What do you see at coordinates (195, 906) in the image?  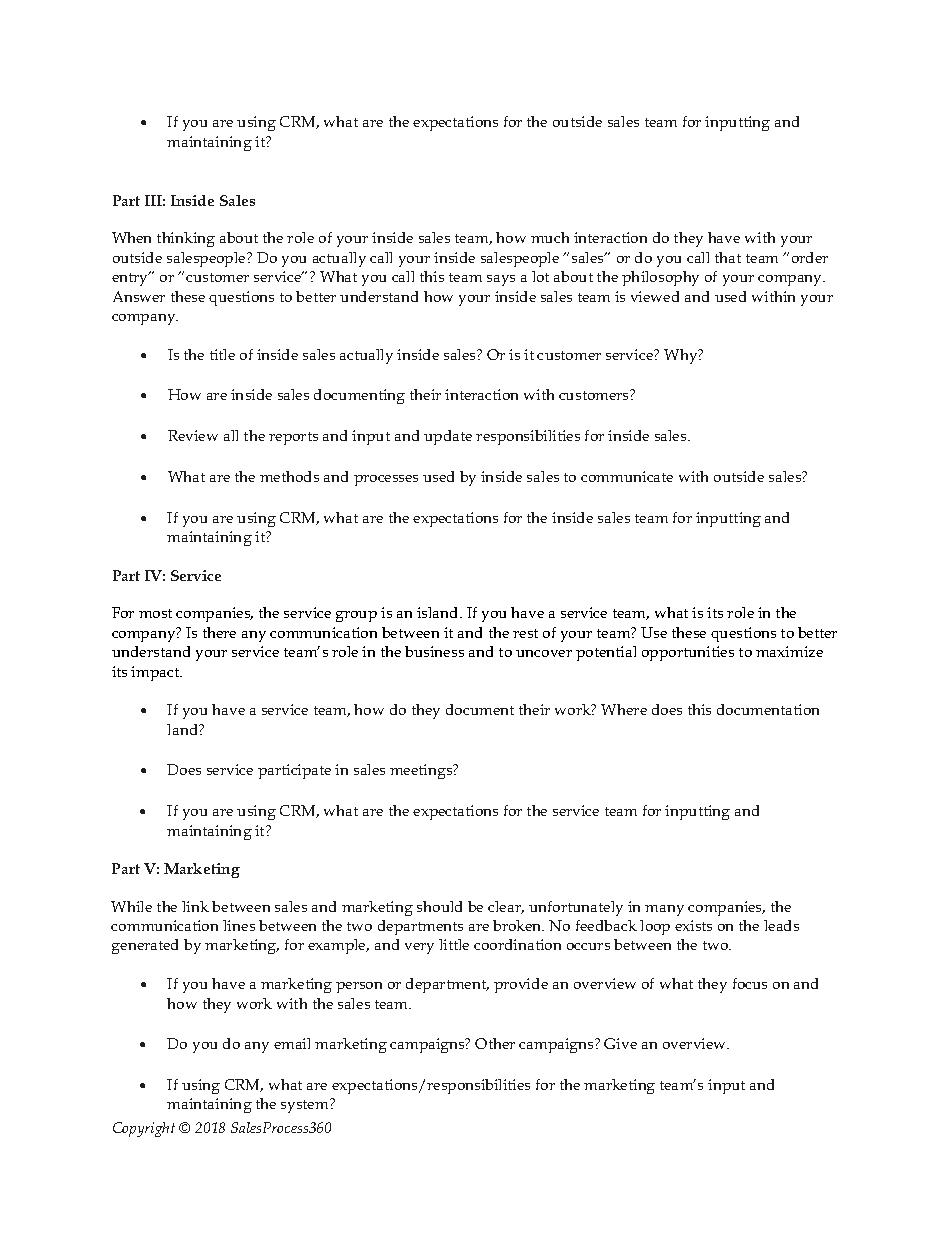 I see `link` at bounding box center [195, 906].
